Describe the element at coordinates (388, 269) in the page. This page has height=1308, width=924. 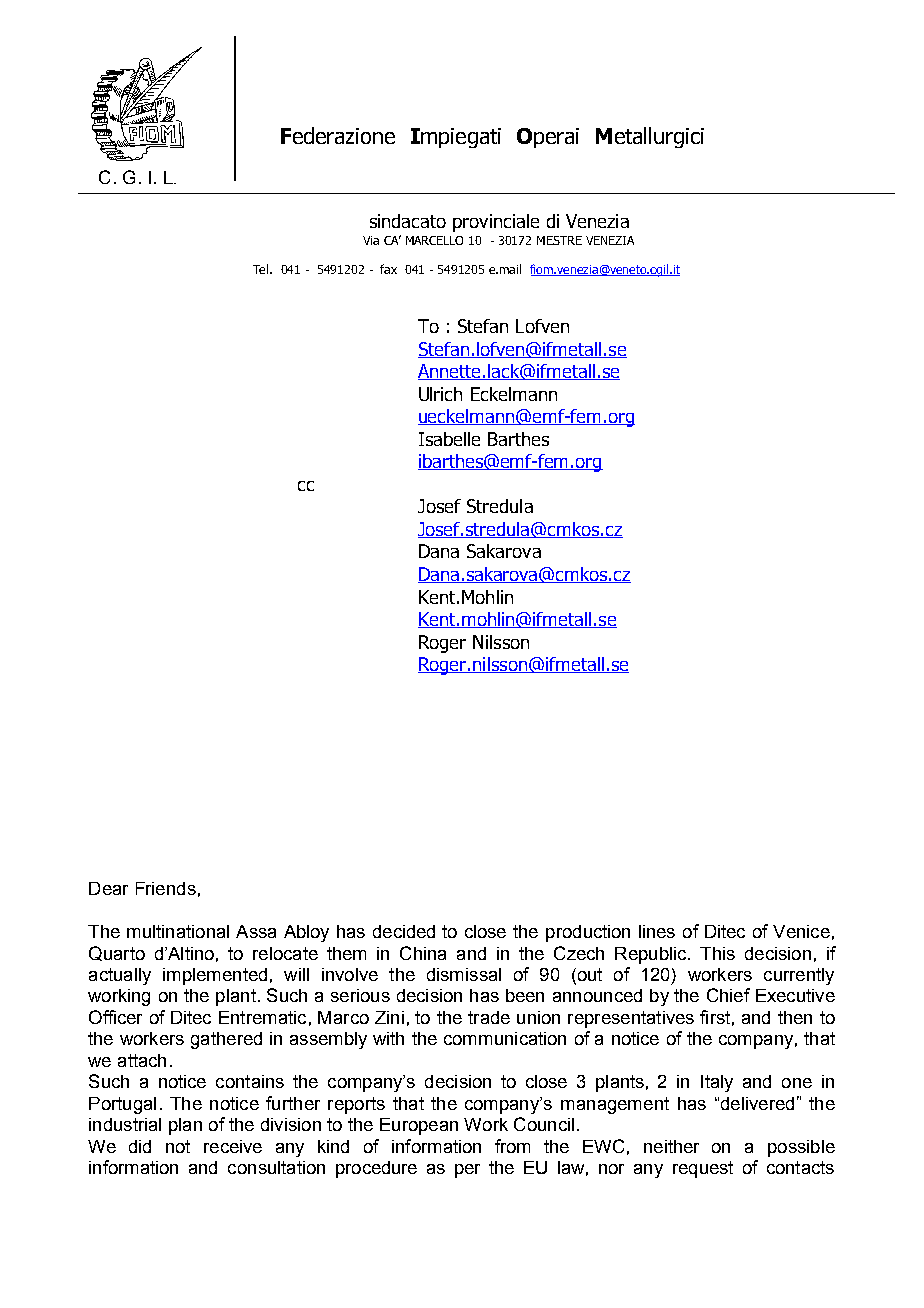
I see `fax` at that location.
